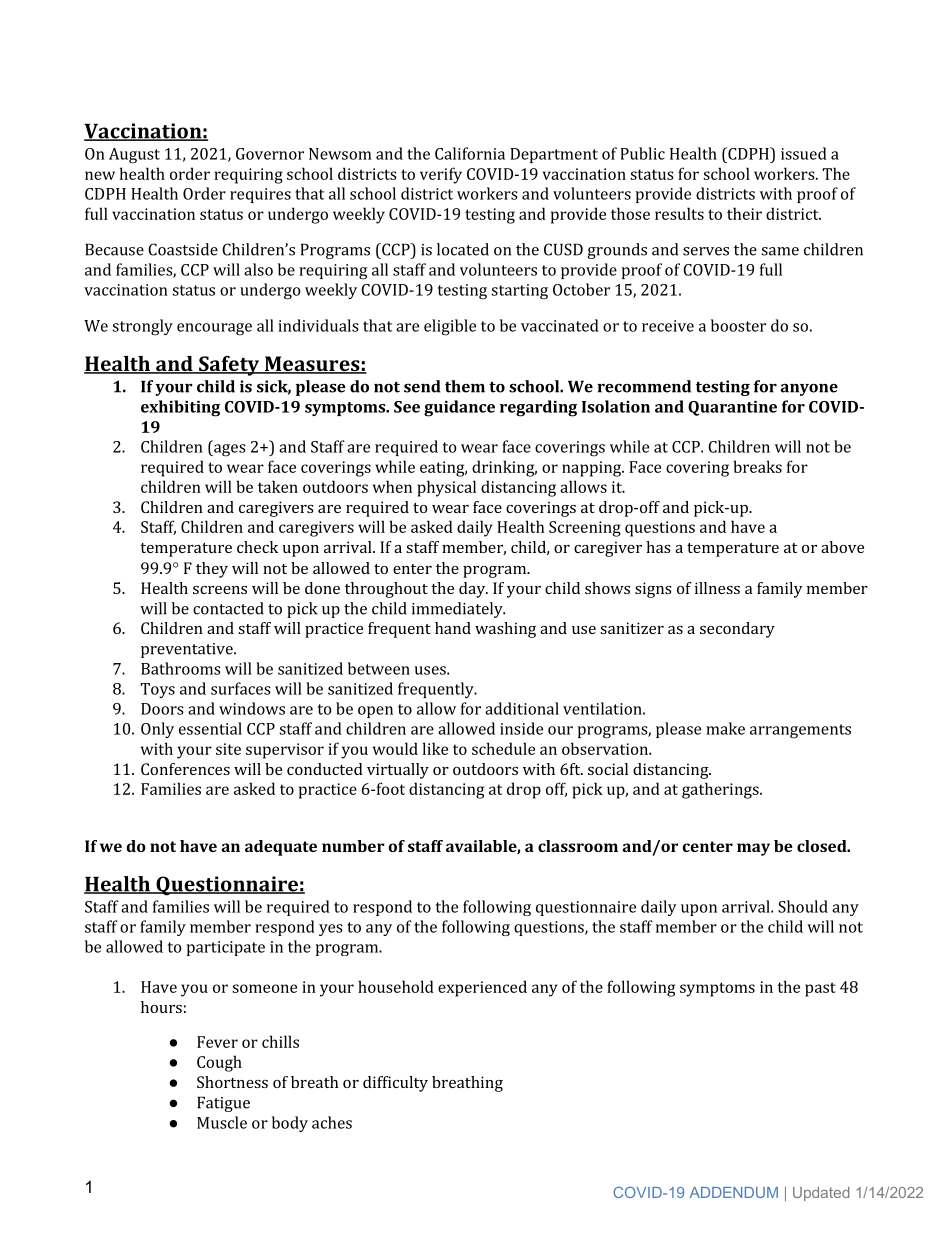 The width and height of the page is (952, 1233). Describe the element at coordinates (482, 988) in the page. I see `experienced` at that location.
